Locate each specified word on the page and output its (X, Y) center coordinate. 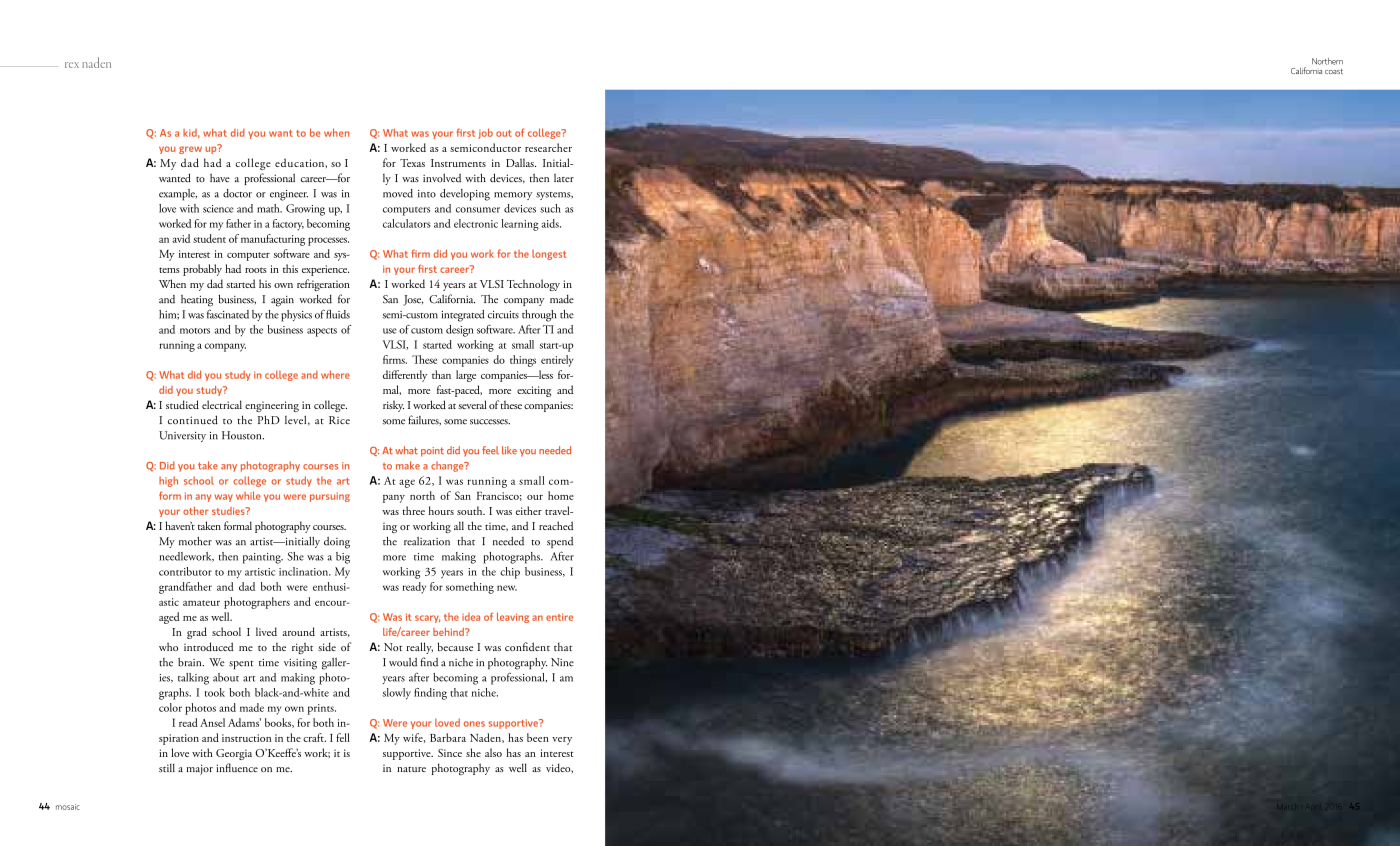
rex (72, 65)
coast (1334, 71)
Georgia (234, 754)
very (562, 741)
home (561, 495)
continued (193, 420)
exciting (534, 391)
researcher (548, 147)
